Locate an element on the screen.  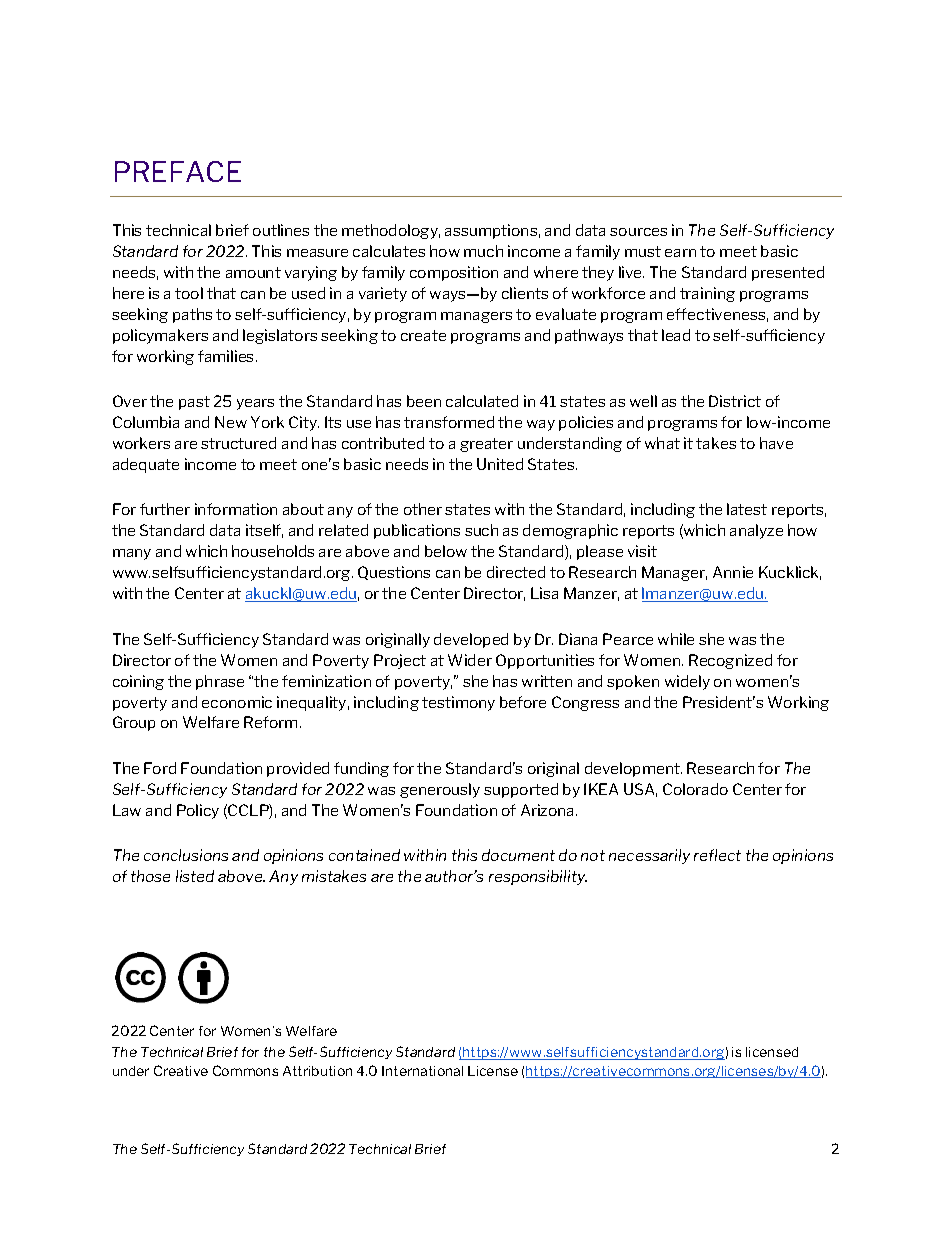
International is located at coordinates (422, 1071).
